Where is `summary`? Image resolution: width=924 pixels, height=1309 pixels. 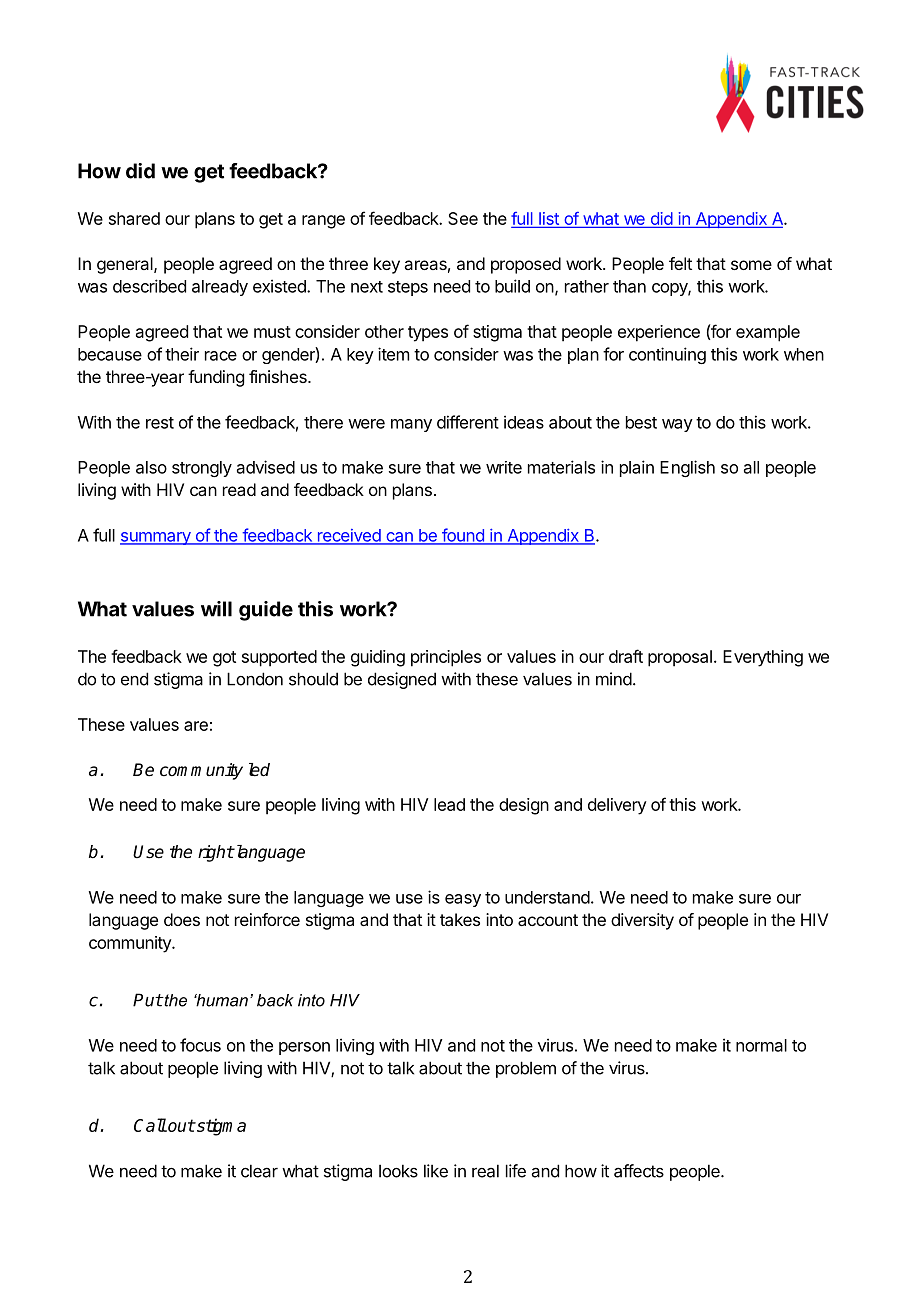
summary is located at coordinates (156, 538).
